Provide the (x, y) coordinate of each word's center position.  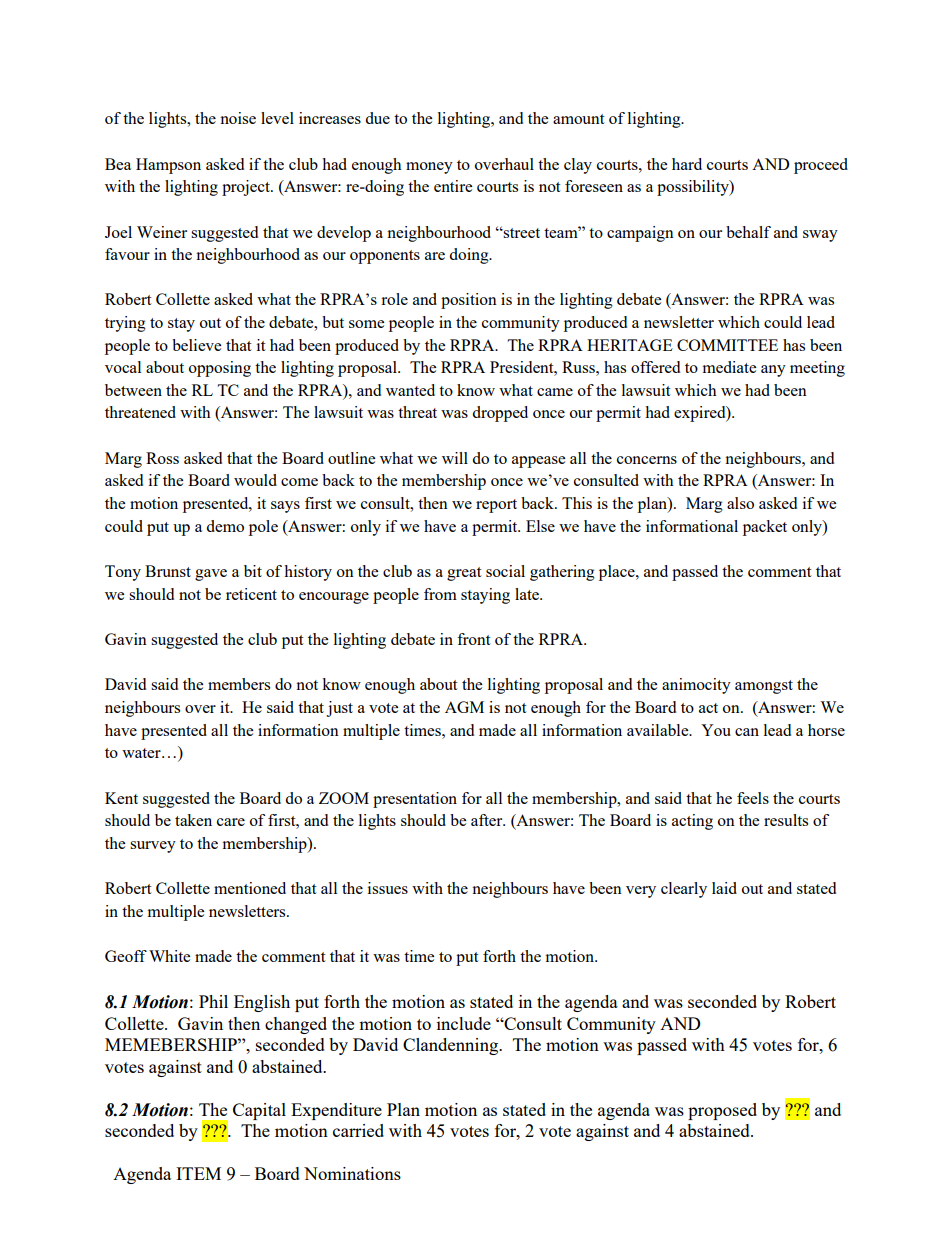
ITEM (198, 1173)
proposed (722, 1111)
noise (238, 118)
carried (358, 1130)
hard (687, 164)
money (429, 168)
